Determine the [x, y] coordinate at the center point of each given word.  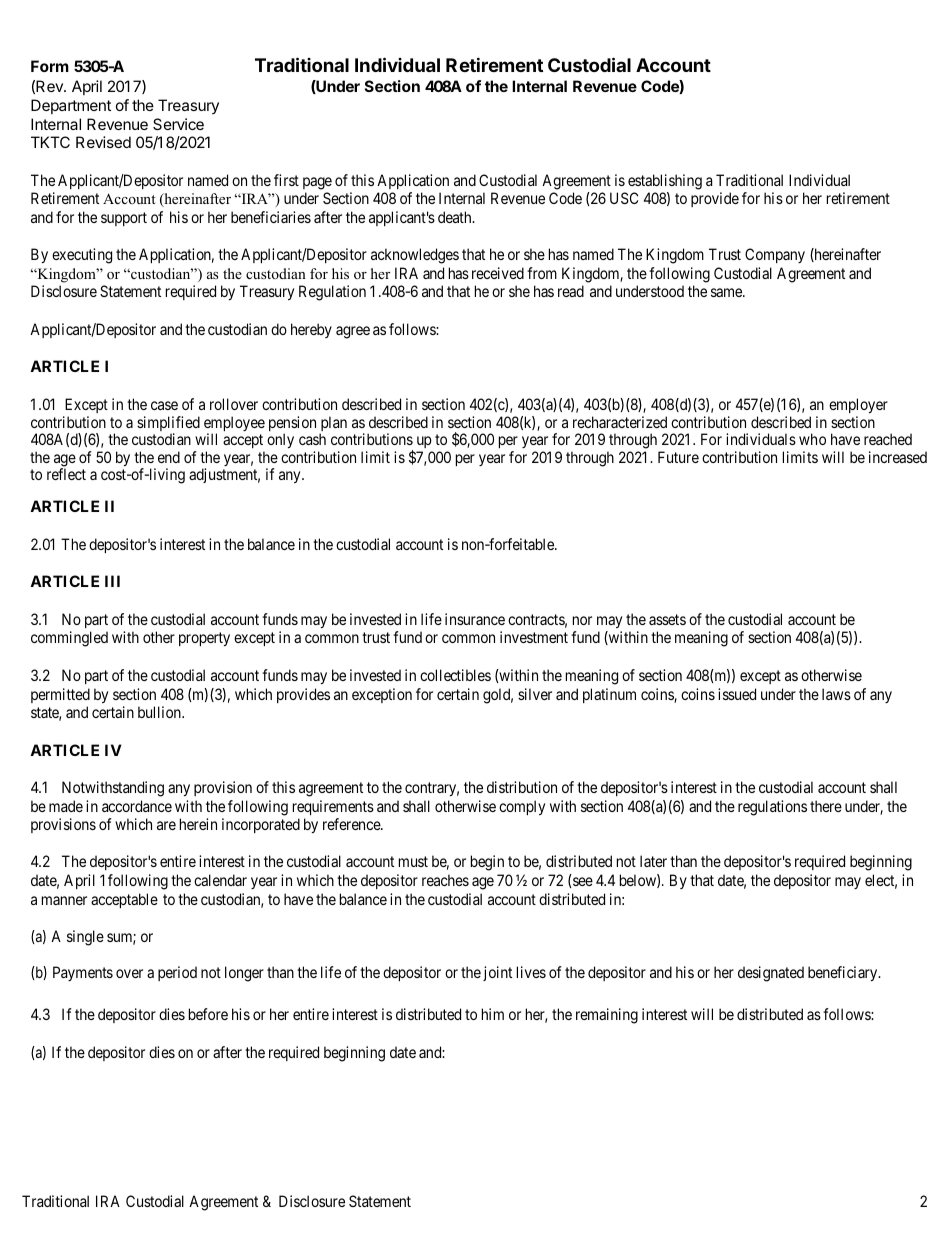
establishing [665, 182]
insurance [475, 619]
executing [82, 256]
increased [898, 457]
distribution [522, 787]
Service [178, 124]
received [498, 273]
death [456, 217]
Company [775, 255]
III [112, 581]
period [177, 973]
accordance [137, 806]
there [826, 806]
